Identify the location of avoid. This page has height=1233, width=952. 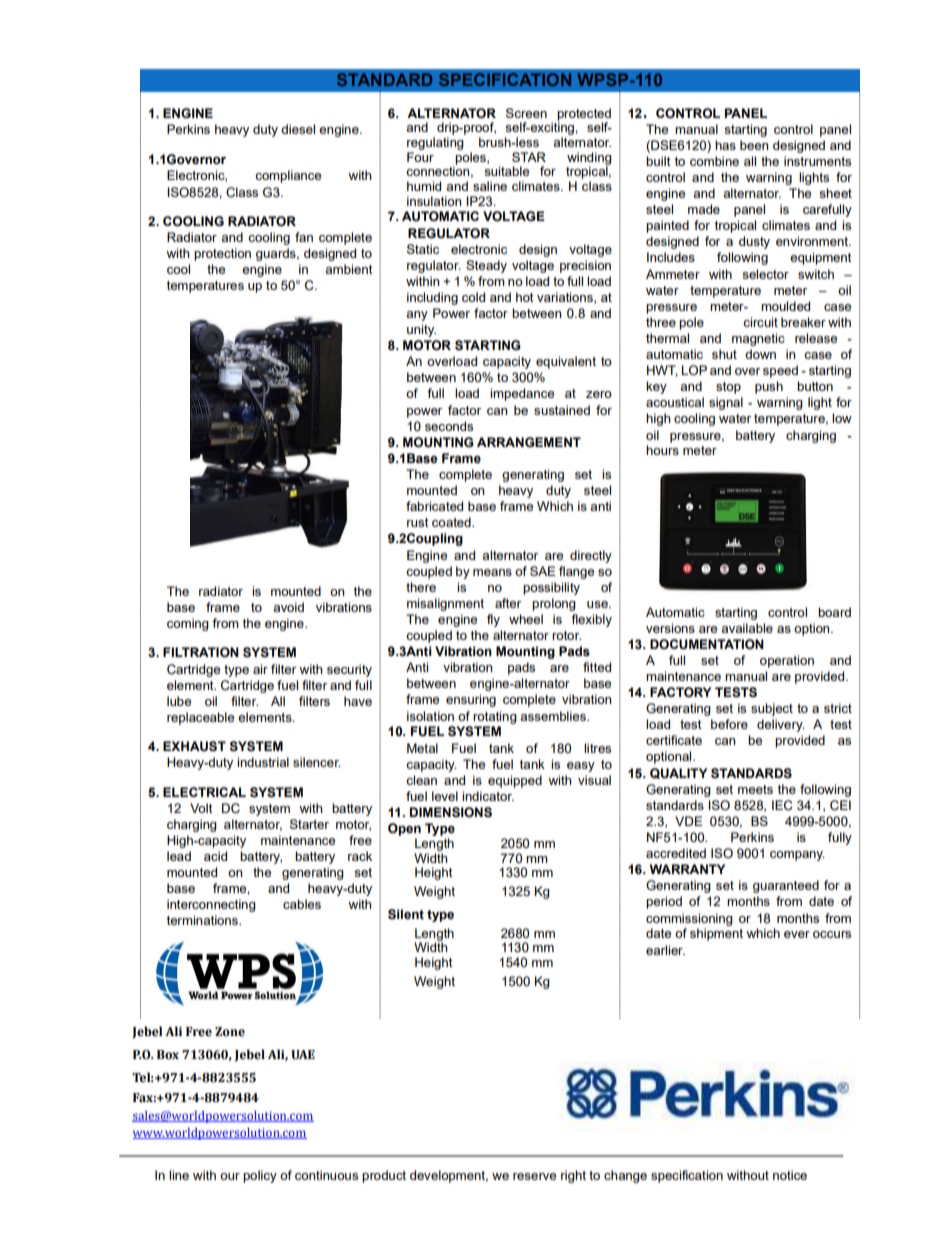
(288, 607).
